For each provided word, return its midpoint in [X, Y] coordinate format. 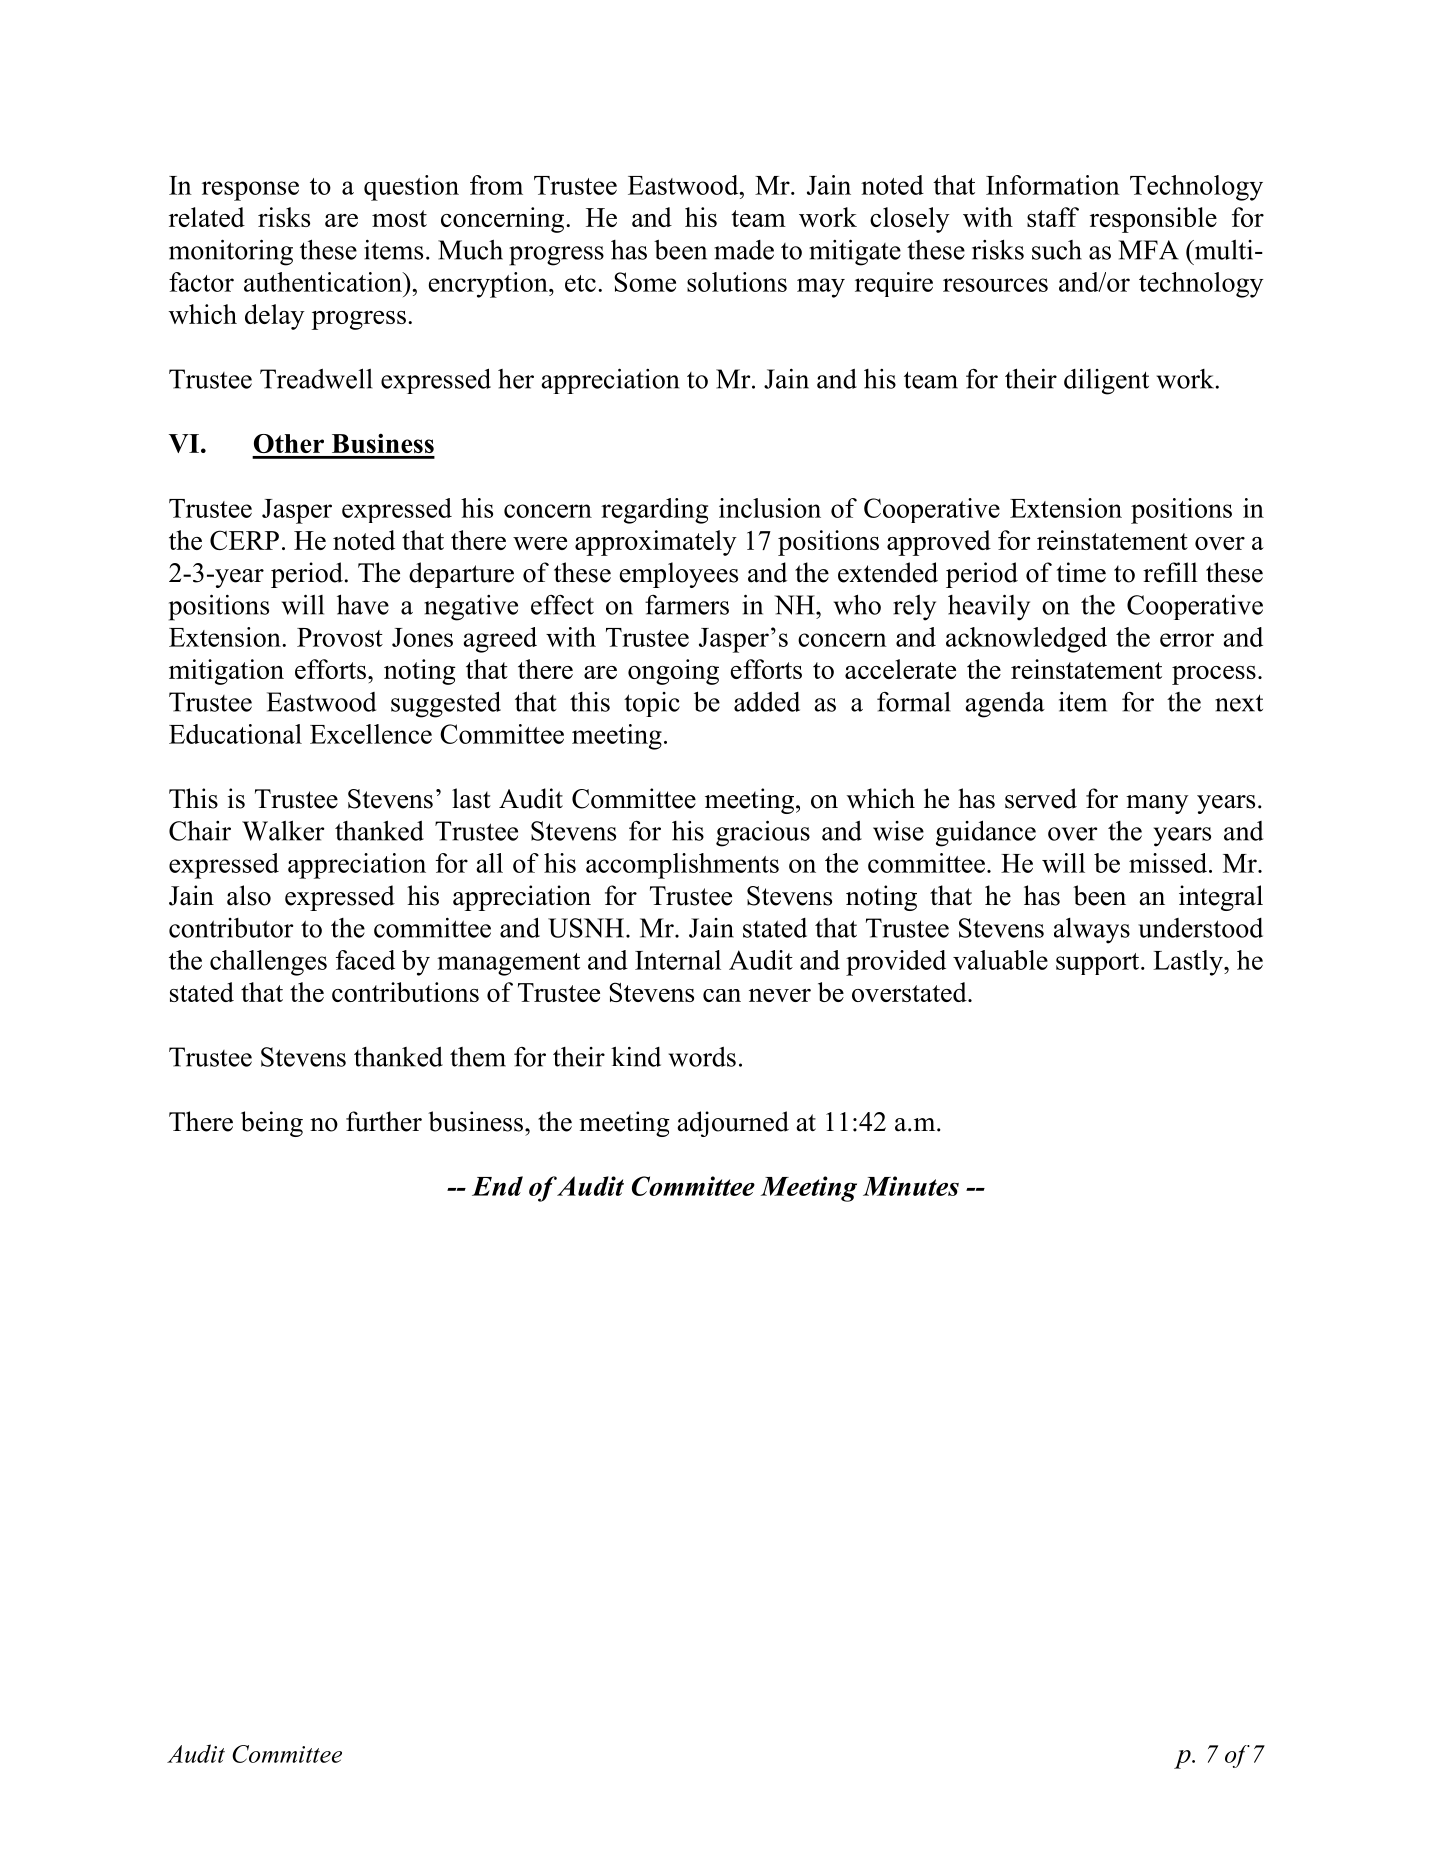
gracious [763, 833]
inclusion [770, 508]
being [272, 1124]
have [363, 604]
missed [1169, 863]
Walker [283, 830]
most [399, 218]
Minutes [911, 1186]
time [1081, 572]
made [744, 250]
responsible [1153, 220]
